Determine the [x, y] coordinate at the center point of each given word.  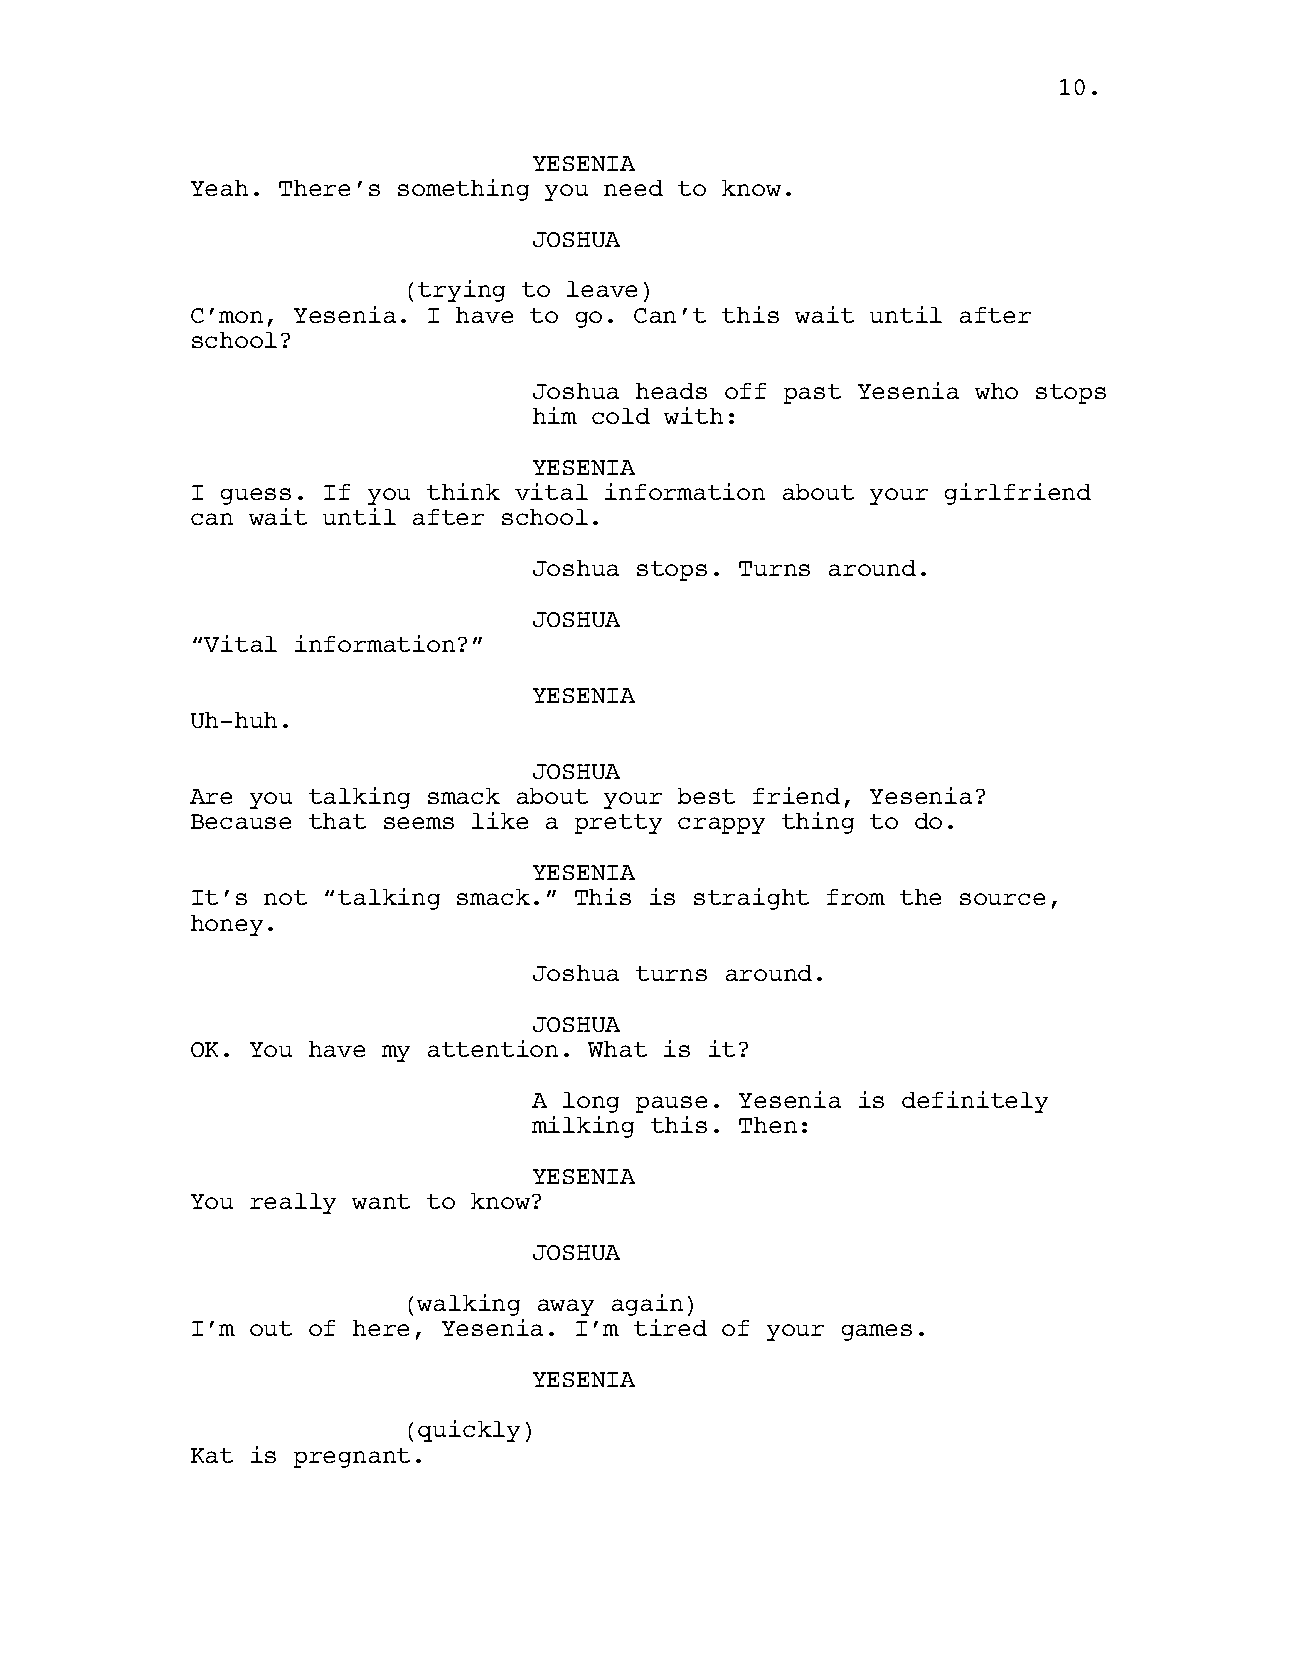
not [285, 897]
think [463, 491]
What [617, 1049]
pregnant [352, 1458]
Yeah [219, 188]
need [633, 188]
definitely [975, 1102]
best [706, 796]
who [996, 391]
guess [256, 496]
